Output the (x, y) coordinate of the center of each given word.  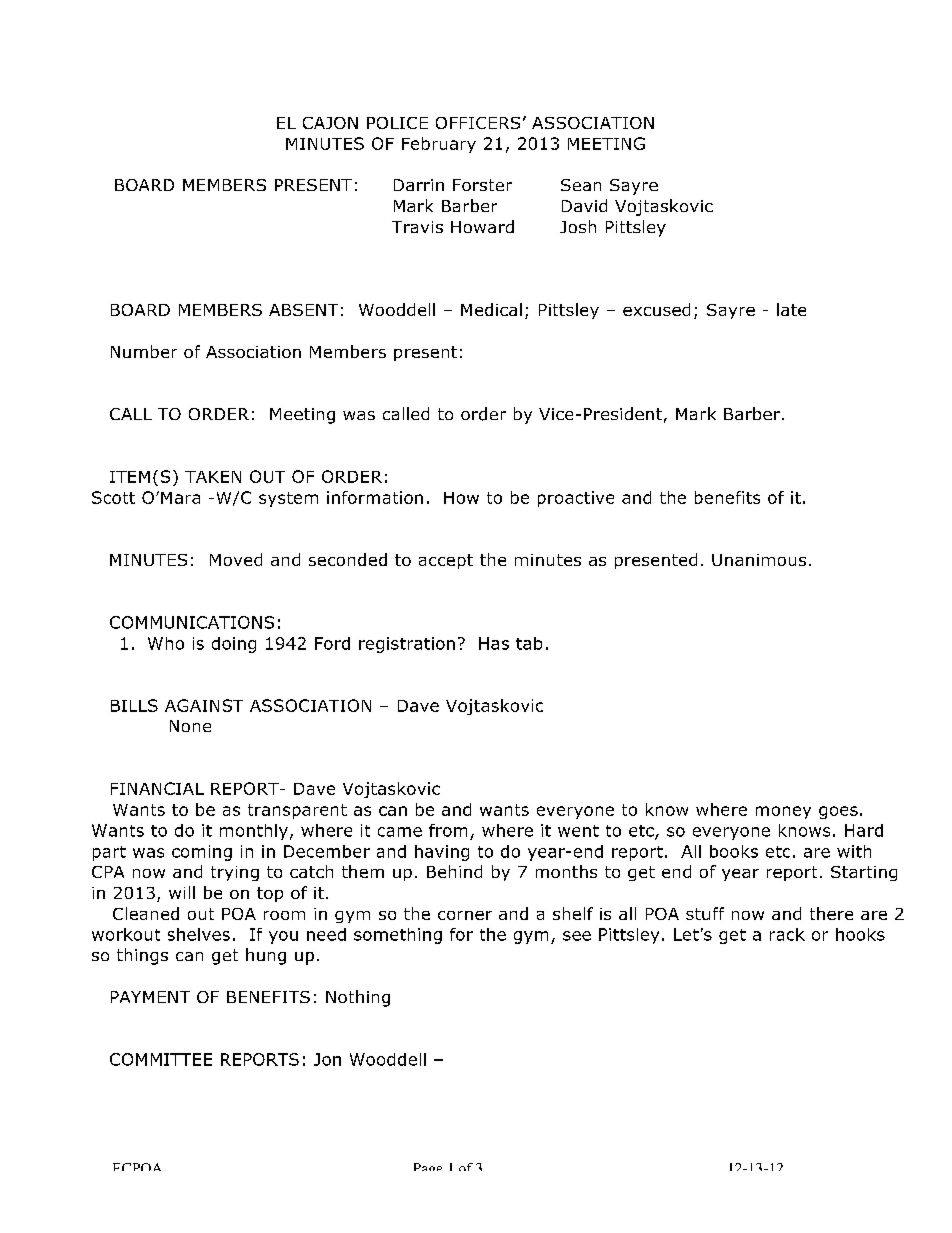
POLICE (397, 123)
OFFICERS (478, 123)
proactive (576, 499)
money (783, 812)
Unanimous (759, 560)
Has (494, 643)
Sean (581, 185)
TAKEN (213, 477)
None (190, 726)
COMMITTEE (161, 1059)
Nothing (358, 998)
